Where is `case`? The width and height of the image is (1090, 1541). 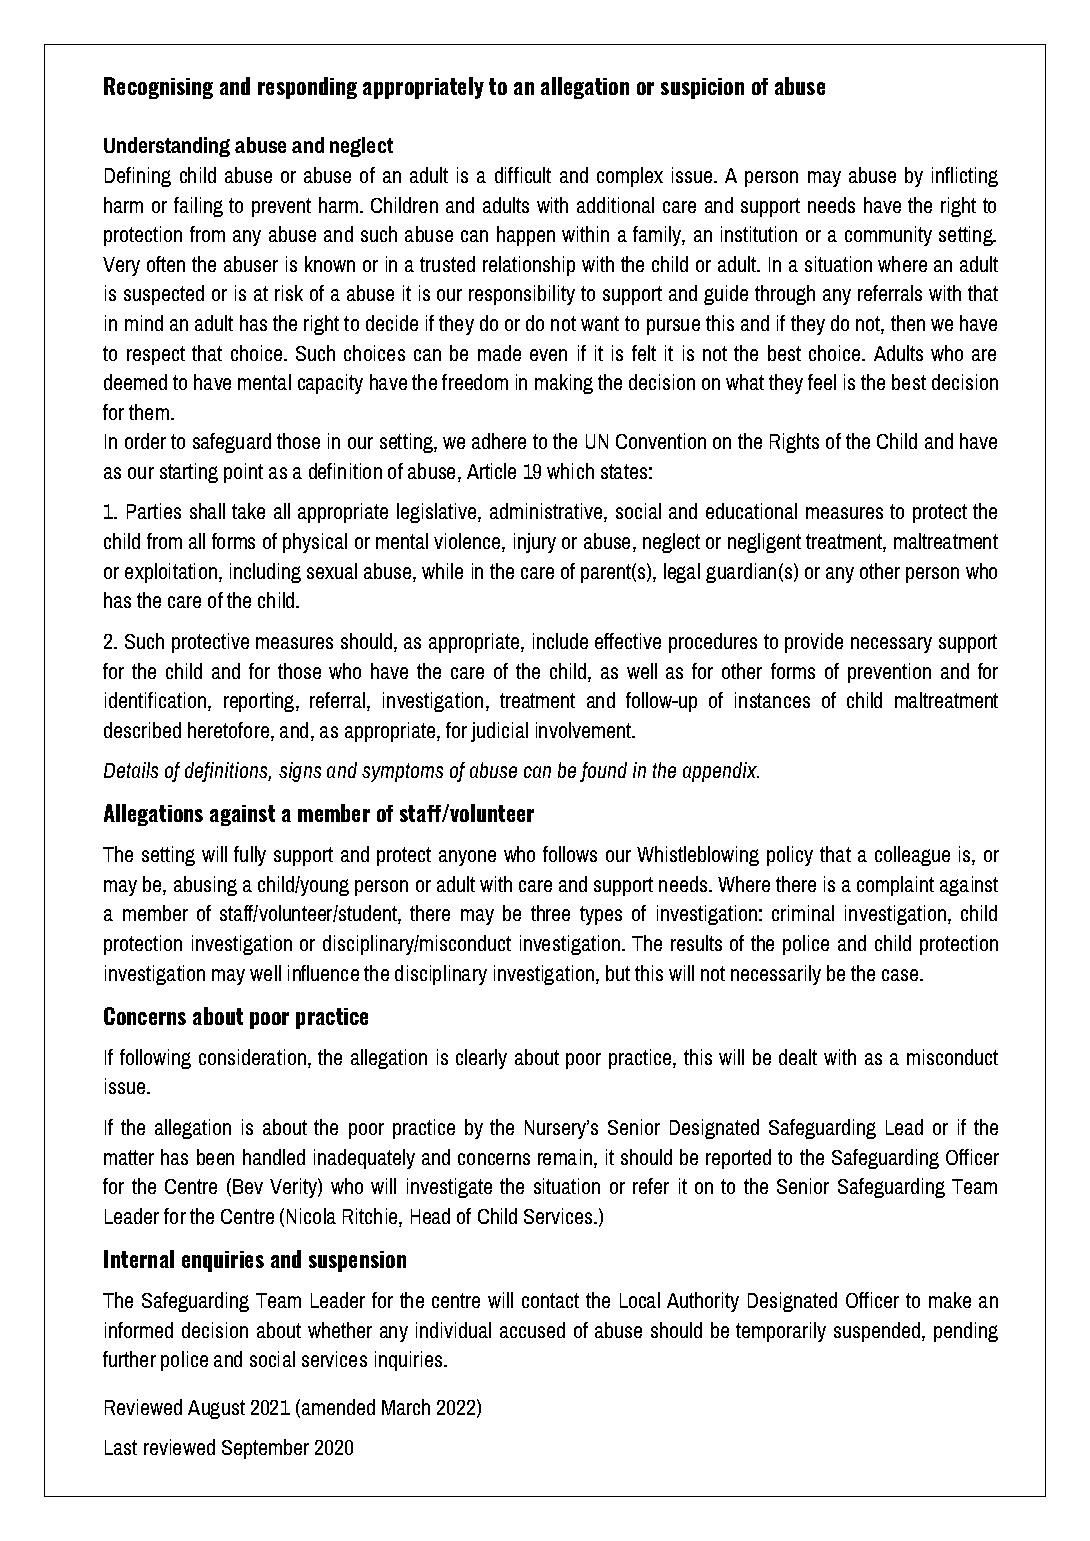
case is located at coordinates (901, 975).
